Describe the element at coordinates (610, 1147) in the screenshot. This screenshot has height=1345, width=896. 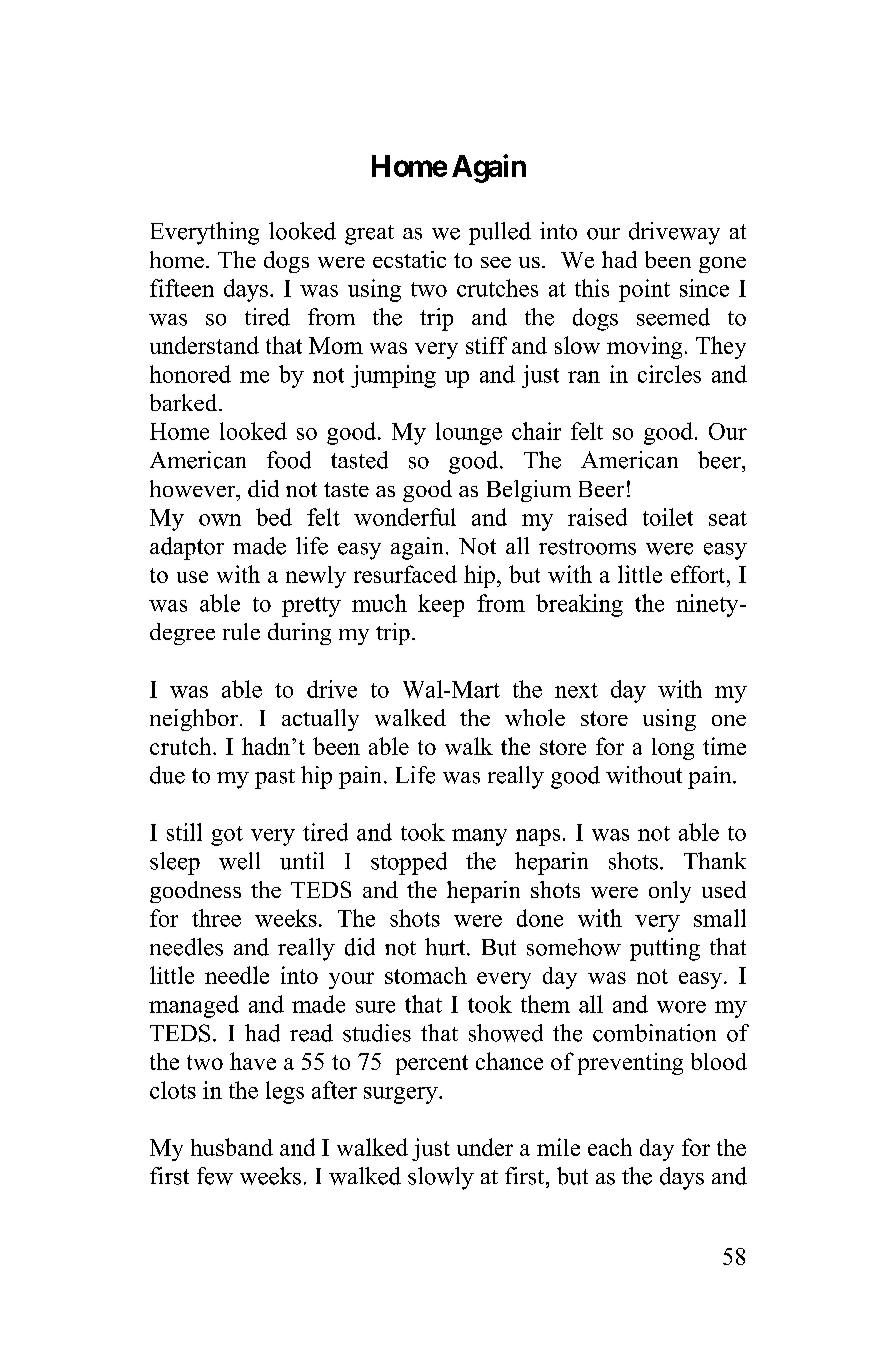
I see `each` at that location.
